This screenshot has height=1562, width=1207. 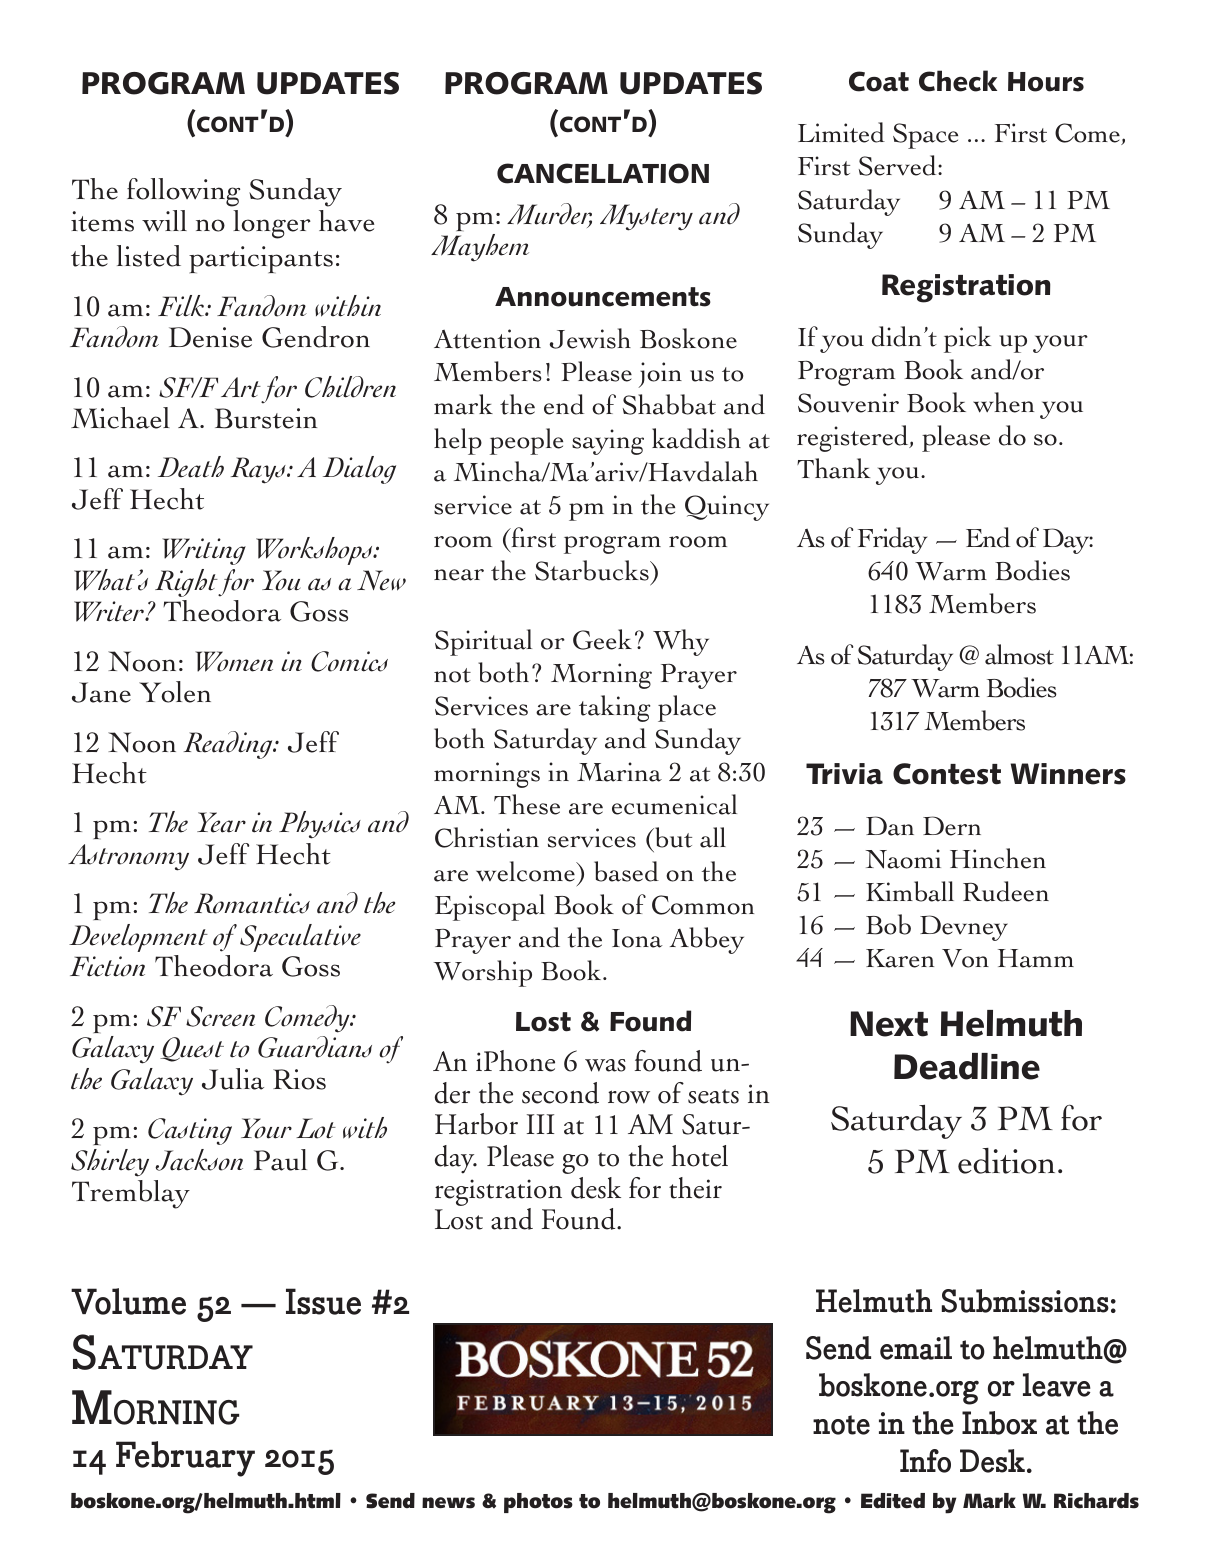 What do you see at coordinates (925, 136) in the screenshot?
I see `Space` at bounding box center [925, 136].
